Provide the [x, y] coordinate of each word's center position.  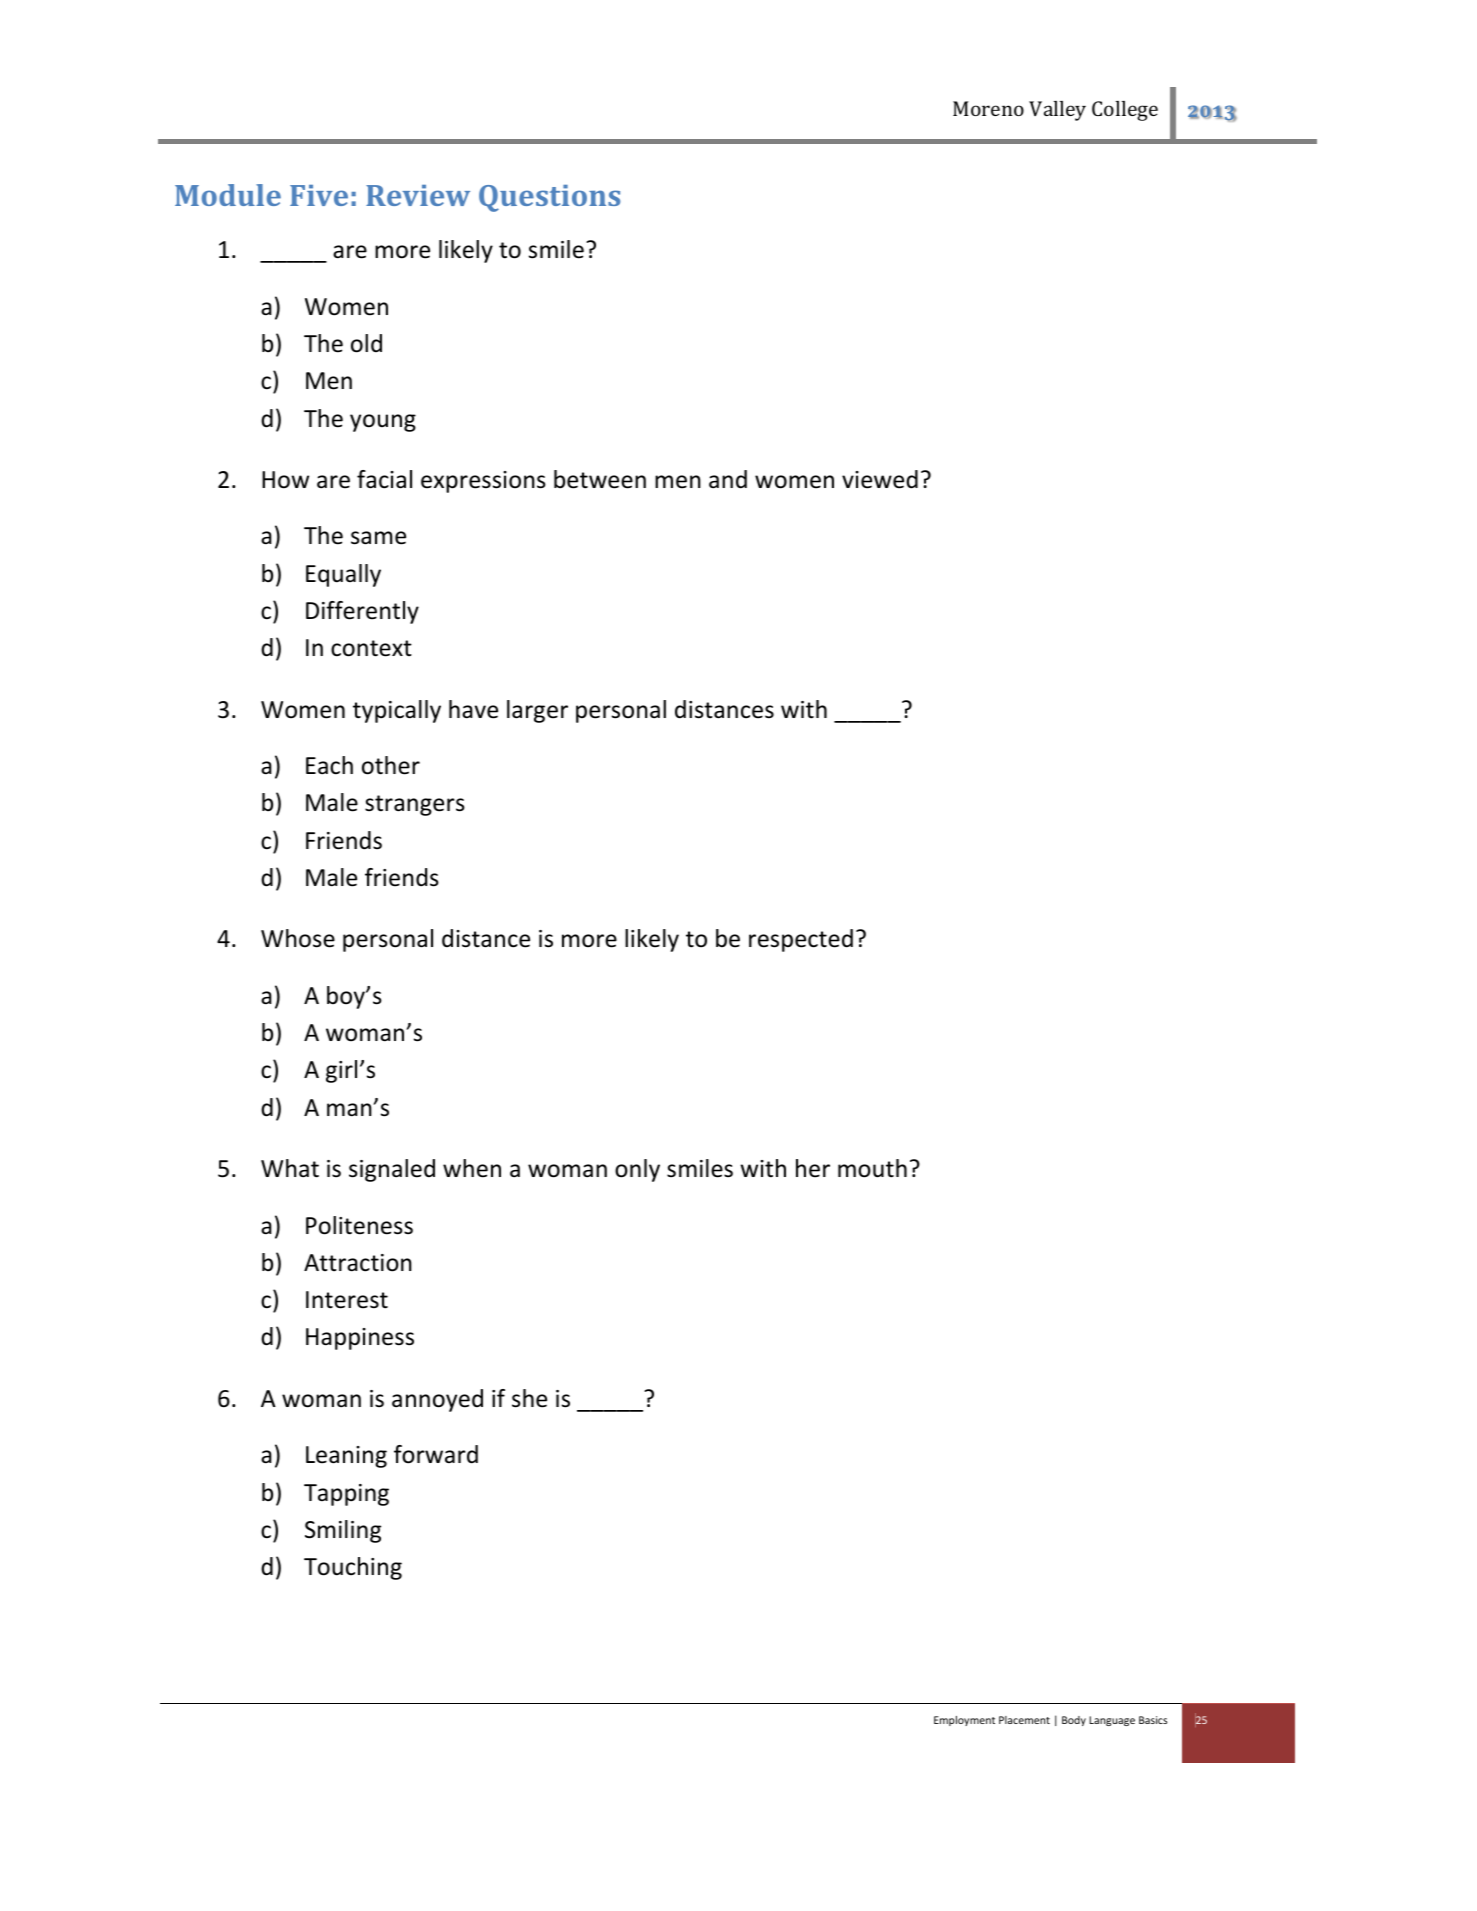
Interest [347, 1300]
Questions [549, 198]
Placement [1024, 1720]
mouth [872, 1168]
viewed [880, 479]
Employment [964, 1721]
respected [801, 940]
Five [319, 195]
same [378, 538]
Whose [298, 938]
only [637, 1170]
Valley [1057, 111]
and [728, 479]
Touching [353, 1568]
